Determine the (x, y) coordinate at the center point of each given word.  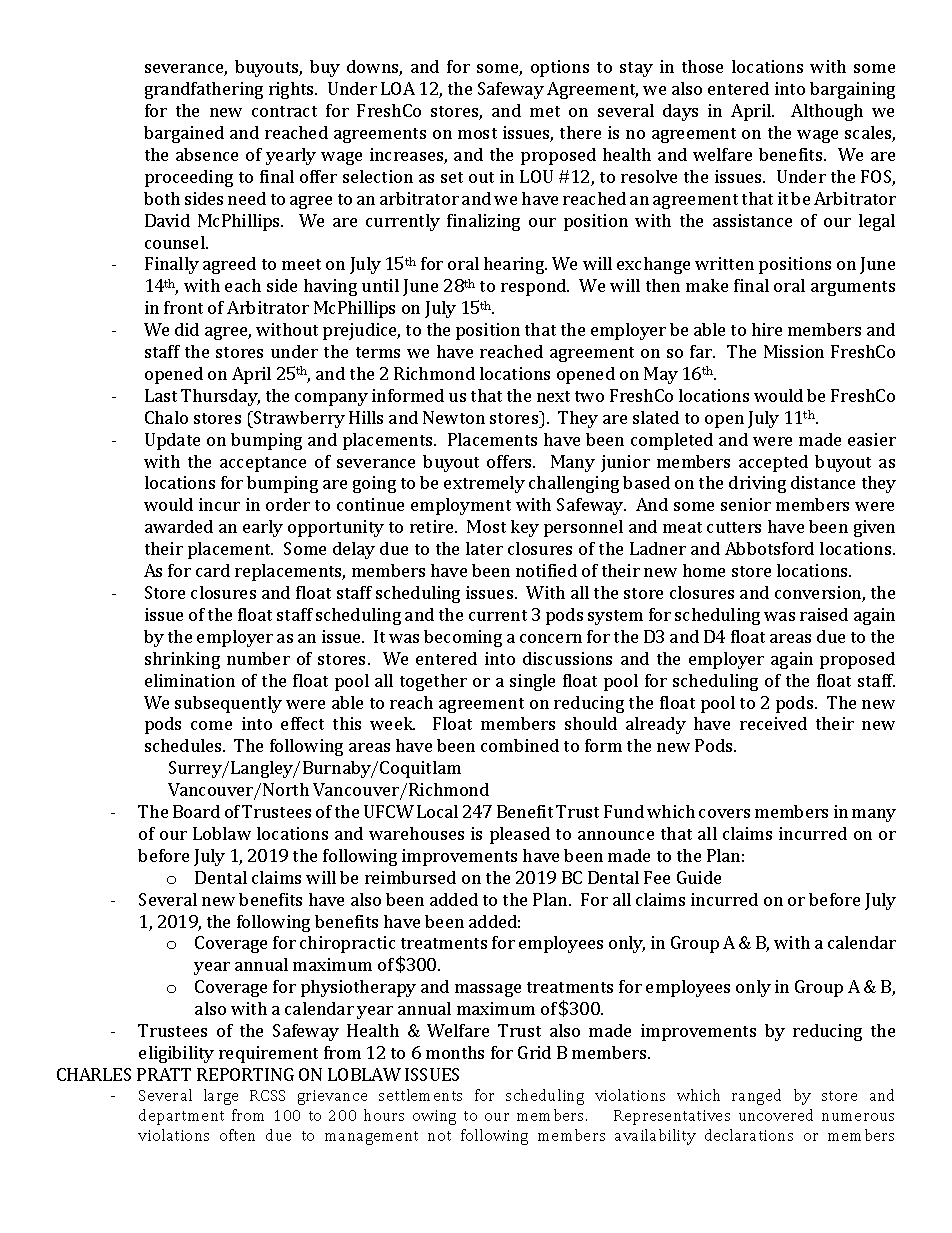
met (545, 111)
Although (827, 112)
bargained (184, 134)
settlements (420, 1095)
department (181, 1117)
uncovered (776, 1115)
